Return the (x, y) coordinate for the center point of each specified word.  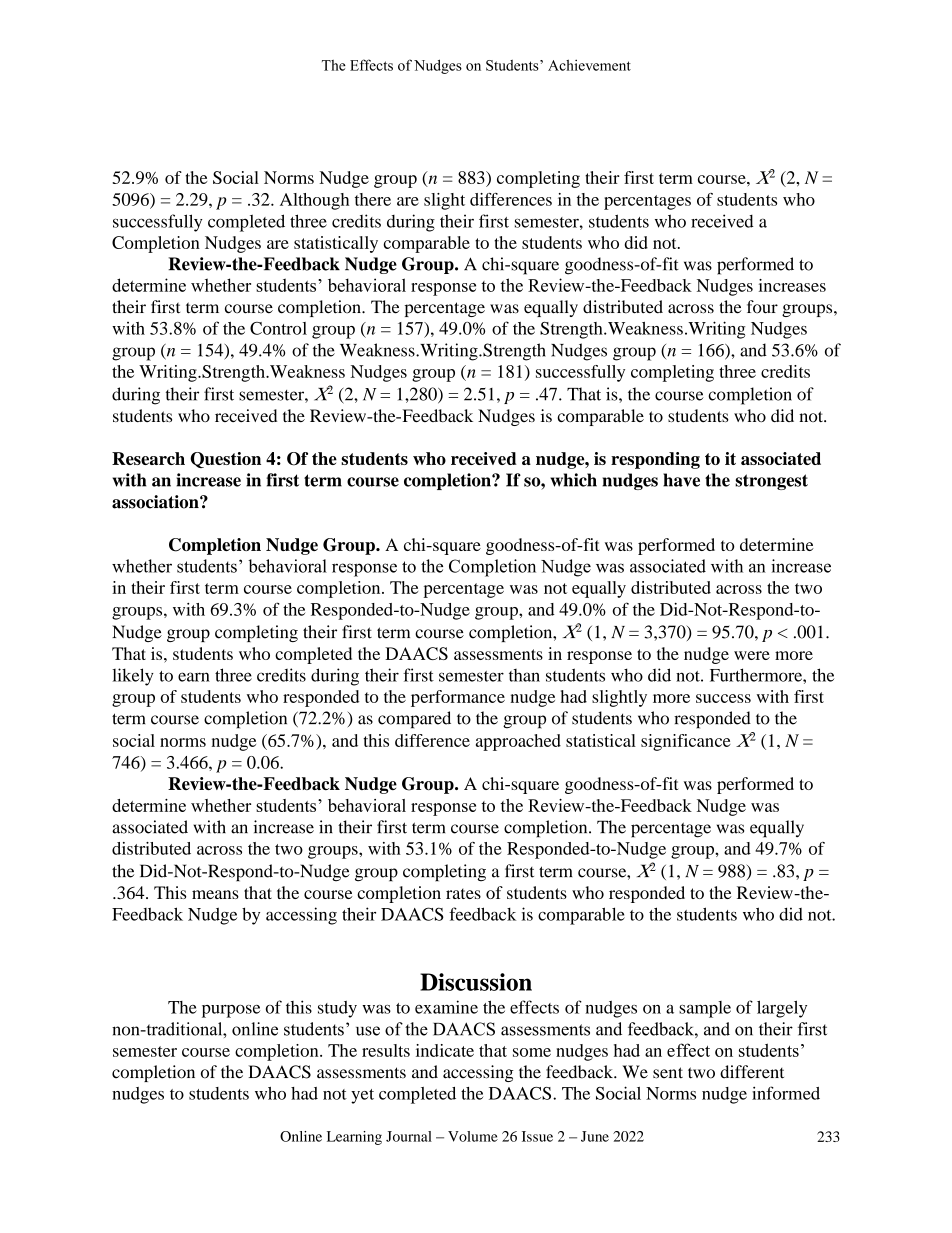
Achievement (589, 65)
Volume (473, 1136)
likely (133, 677)
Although (314, 201)
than (524, 675)
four (762, 307)
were (752, 655)
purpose (231, 1011)
